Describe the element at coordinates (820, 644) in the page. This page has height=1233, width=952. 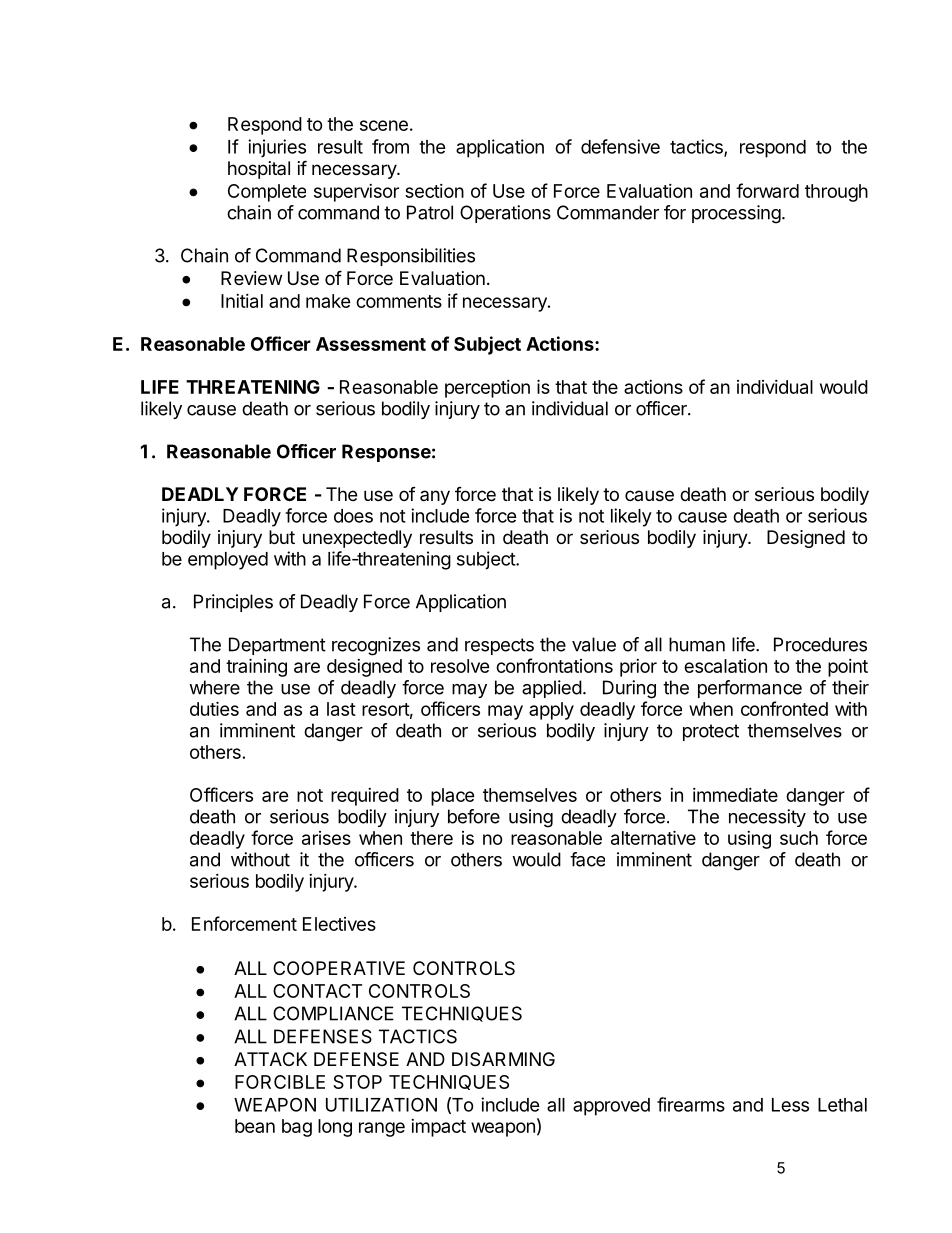
I see `Procedures` at that location.
